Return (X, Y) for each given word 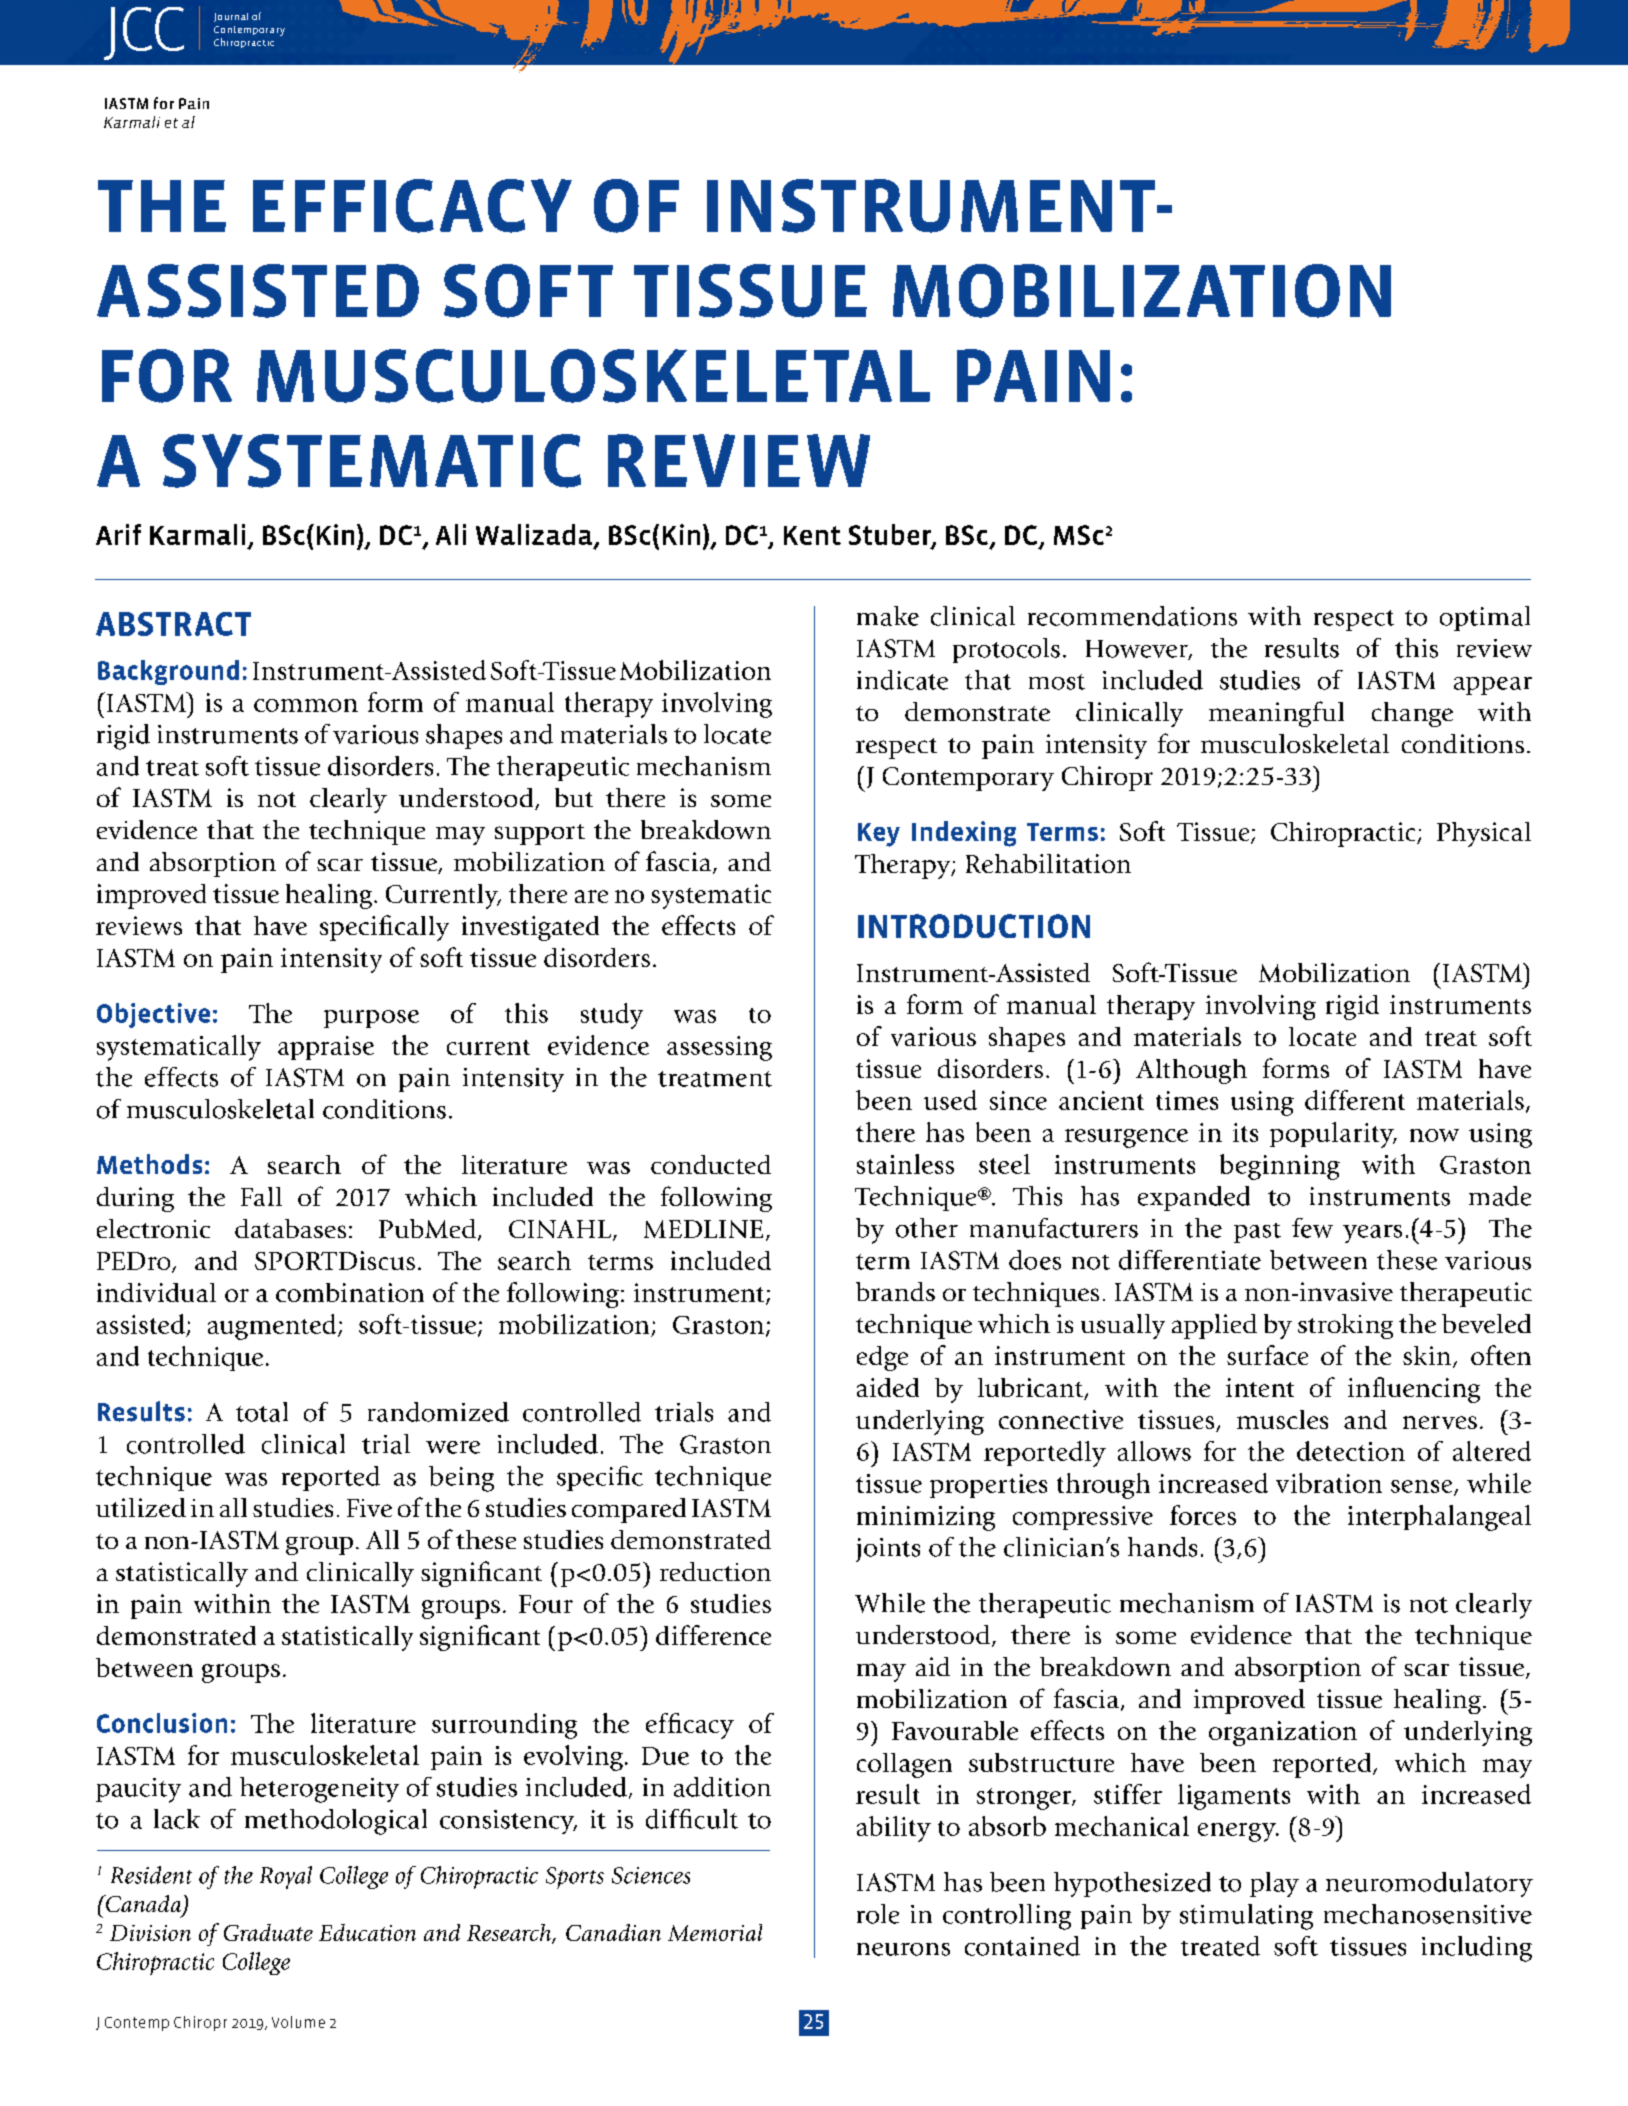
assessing (719, 1048)
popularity (1333, 1135)
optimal (1485, 618)
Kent (812, 535)
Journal (231, 17)
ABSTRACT (173, 624)
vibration (1329, 1483)
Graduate (268, 1932)
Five (369, 1508)
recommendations (1132, 616)
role (878, 1914)
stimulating (1246, 1917)
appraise (326, 1048)
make (888, 616)
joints (888, 1550)
